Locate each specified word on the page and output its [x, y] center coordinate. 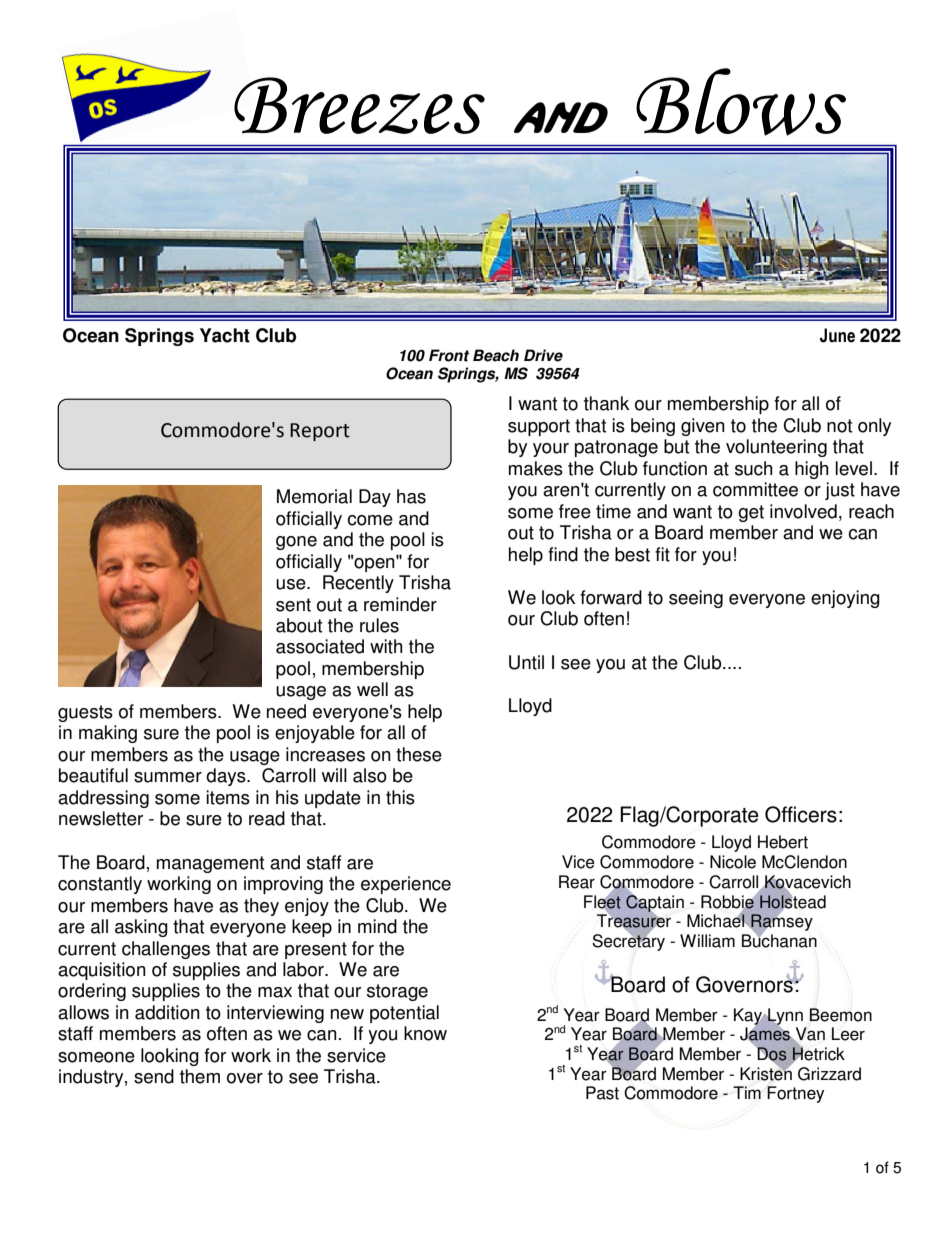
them [200, 1076]
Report [320, 432]
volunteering [776, 448]
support [539, 427]
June [837, 335]
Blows [741, 102]
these [419, 754]
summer [168, 777]
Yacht [225, 335]
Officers [801, 814]
